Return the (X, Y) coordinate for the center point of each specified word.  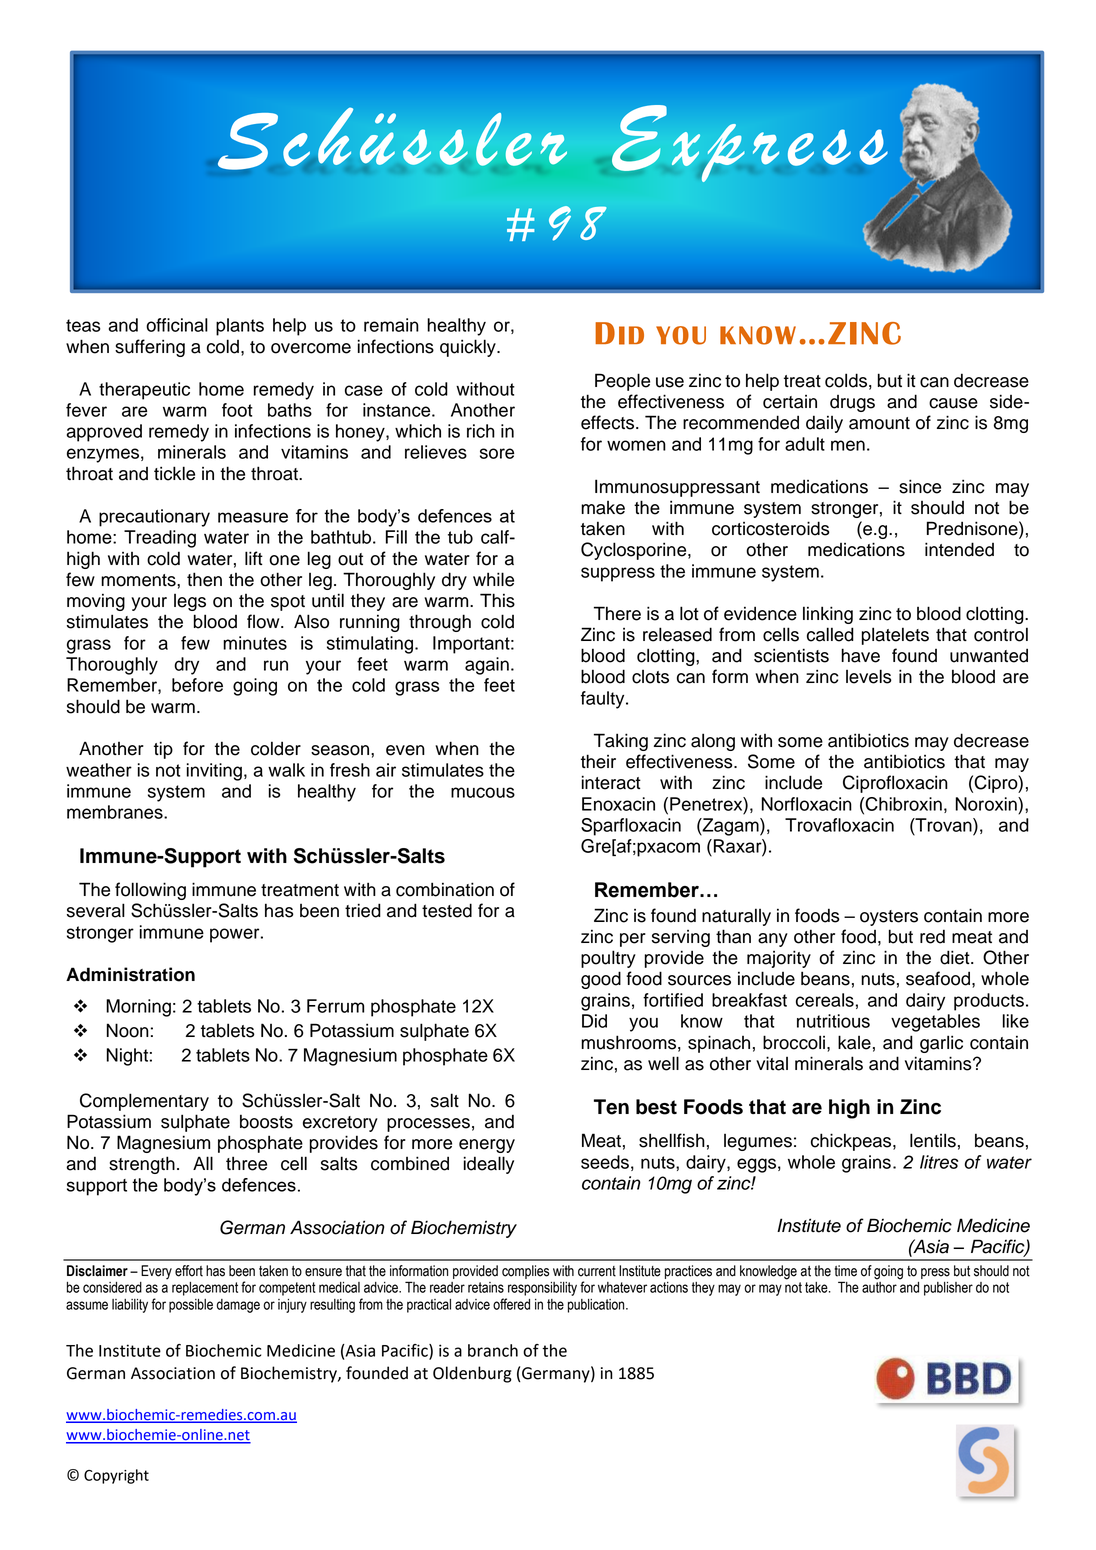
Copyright (116, 1476)
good (601, 980)
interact (611, 782)
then (204, 579)
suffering (150, 348)
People (622, 382)
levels (869, 676)
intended (959, 549)
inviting (214, 772)
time (845, 1271)
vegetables (935, 1023)
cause (953, 403)
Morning (138, 1008)
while (493, 579)
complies (525, 1272)
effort (189, 1271)
